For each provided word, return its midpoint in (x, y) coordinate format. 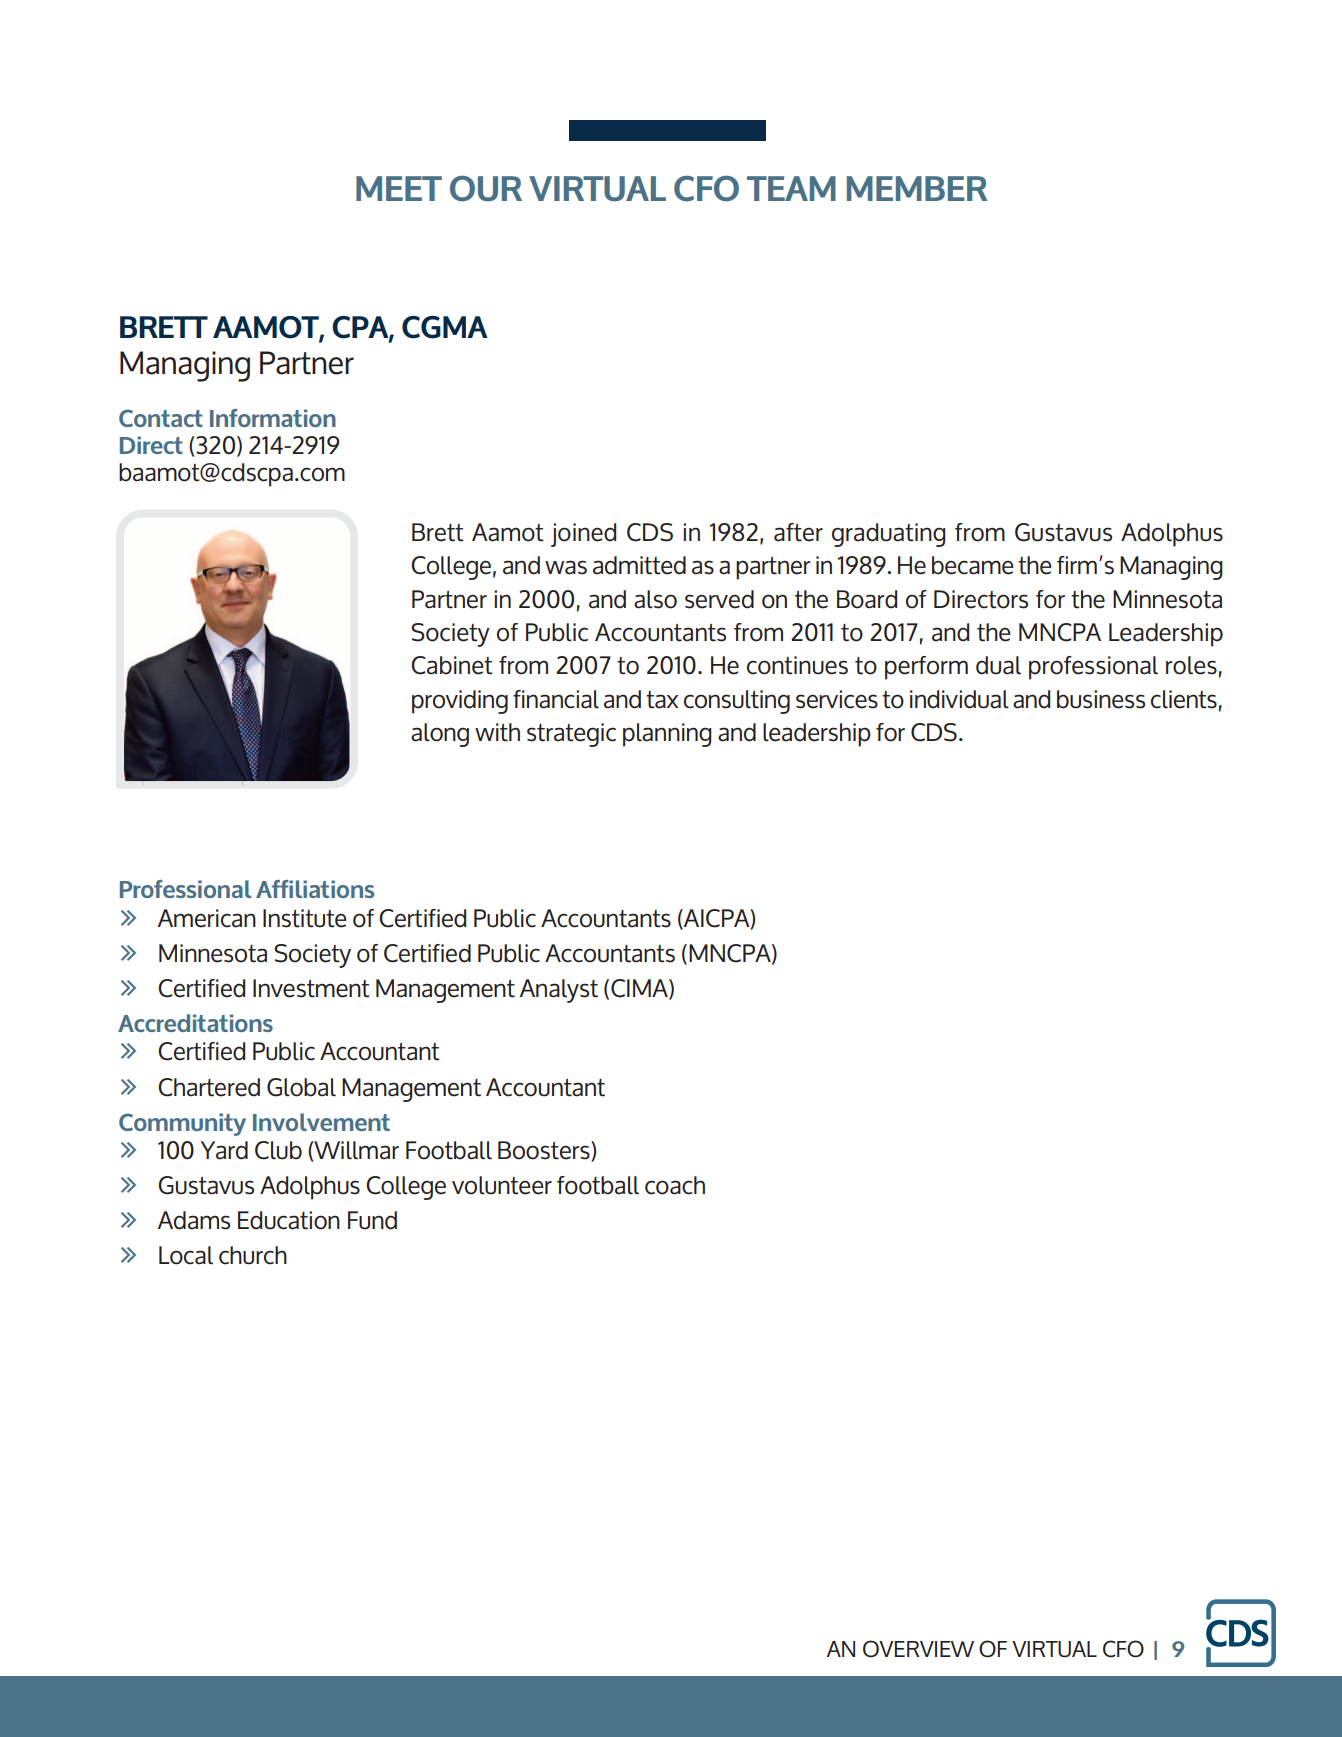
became (973, 565)
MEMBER (917, 188)
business (1101, 699)
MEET (399, 188)
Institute (305, 918)
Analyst (559, 991)
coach (675, 1185)
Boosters (545, 1151)
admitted (639, 565)
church (253, 1255)
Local (186, 1255)
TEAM (791, 188)
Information (273, 418)
